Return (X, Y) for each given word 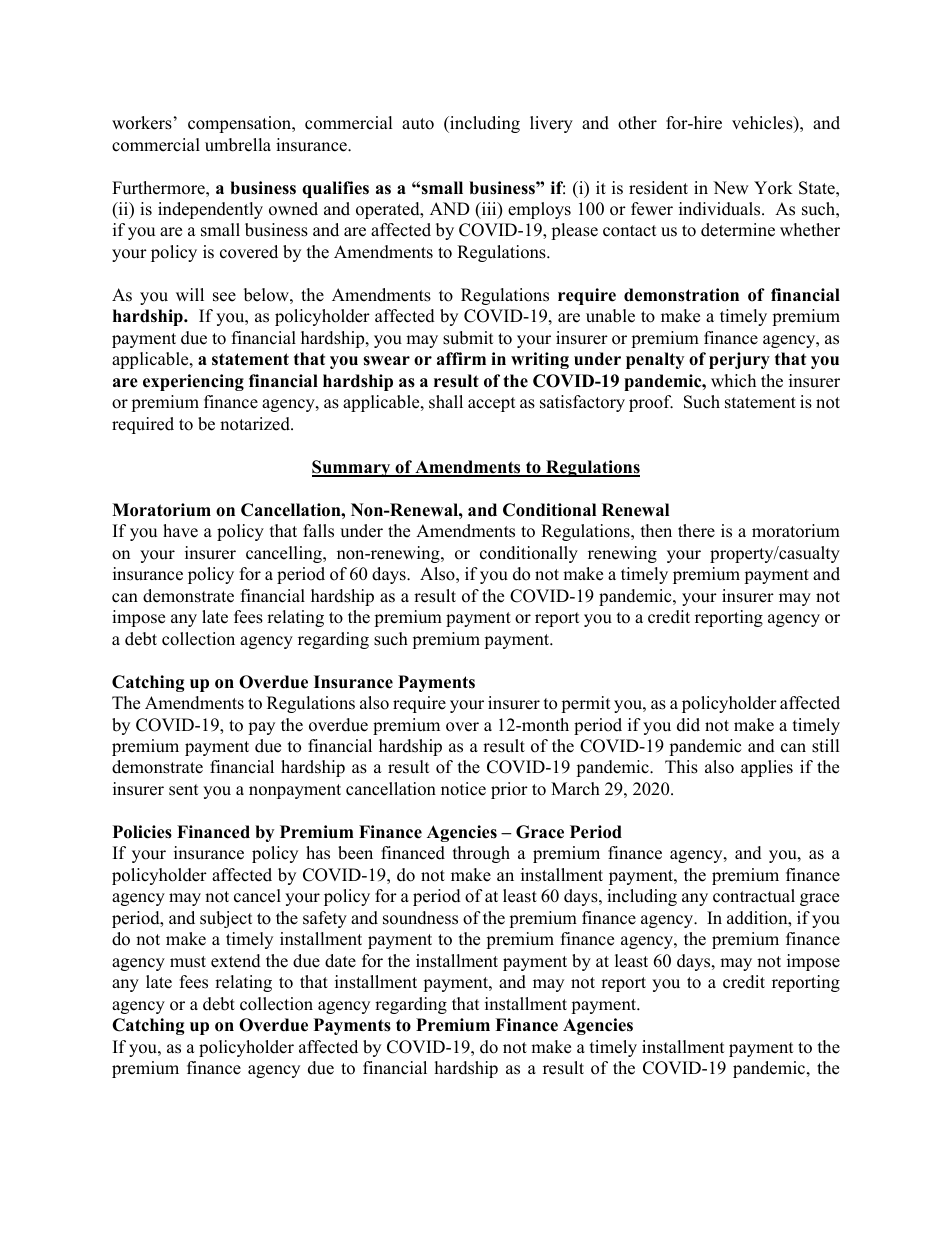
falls (318, 531)
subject (226, 919)
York (773, 188)
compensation (241, 124)
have (180, 531)
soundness (420, 918)
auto (418, 124)
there (696, 531)
